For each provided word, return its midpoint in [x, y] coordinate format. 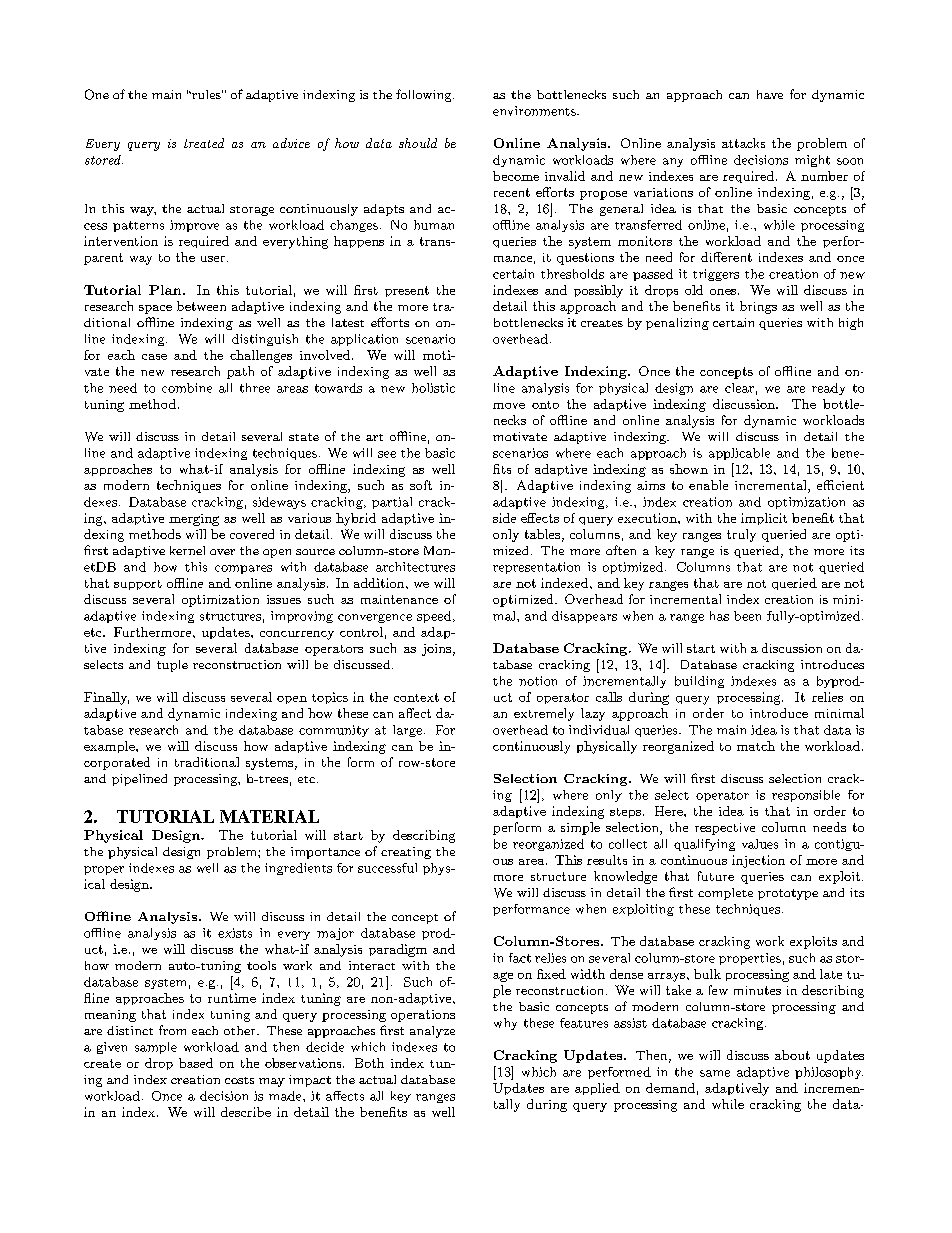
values [760, 844]
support [138, 585]
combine [187, 388]
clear [739, 388]
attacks [743, 143]
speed [434, 617]
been [747, 616]
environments [535, 111]
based [196, 1063]
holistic [433, 388]
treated [204, 143]
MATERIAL [269, 816]
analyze [432, 1032]
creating [406, 853]
